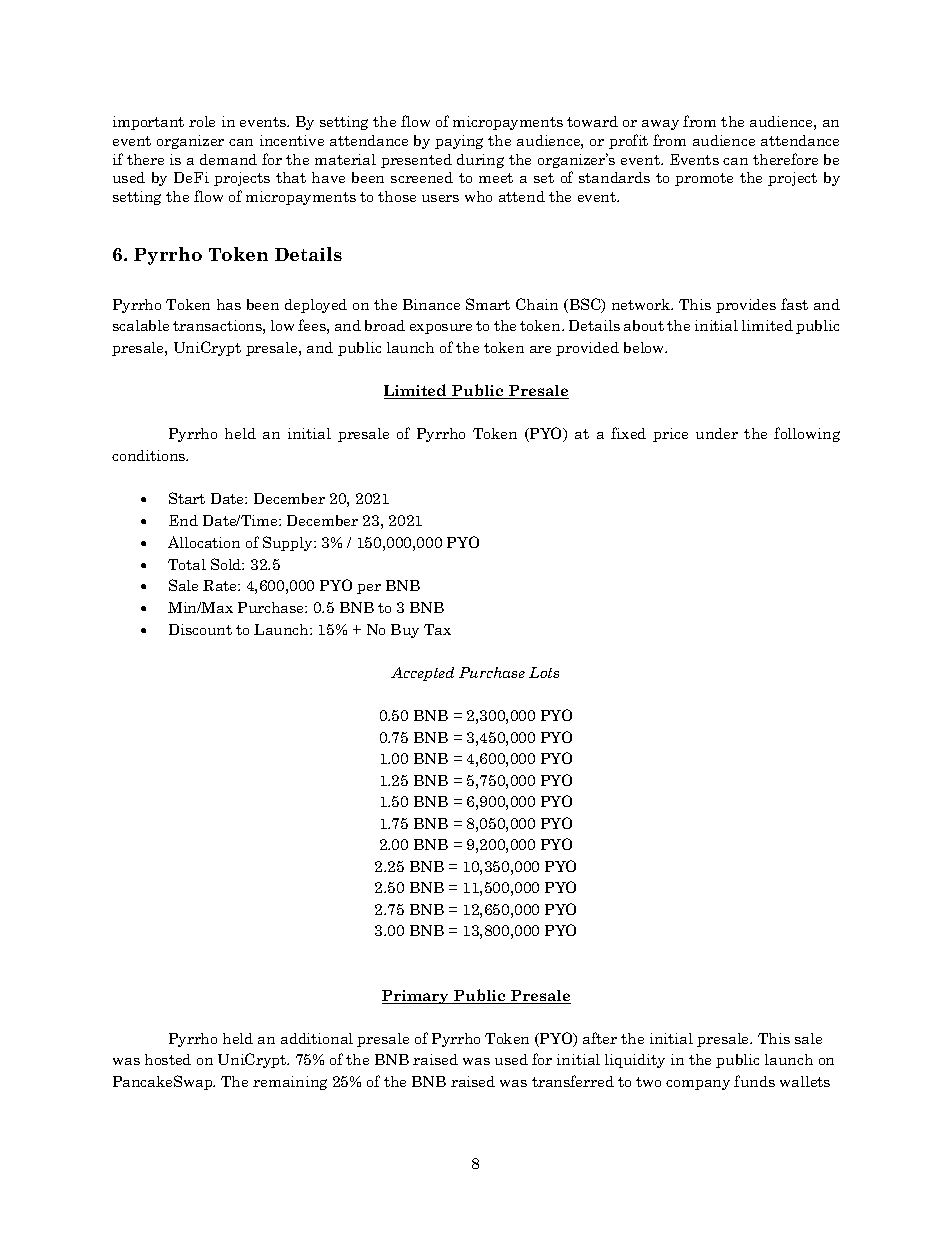 The image size is (952, 1233). What do you see at coordinates (628, 433) in the image?
I see `fixed` at bounding box center [628, 433].
